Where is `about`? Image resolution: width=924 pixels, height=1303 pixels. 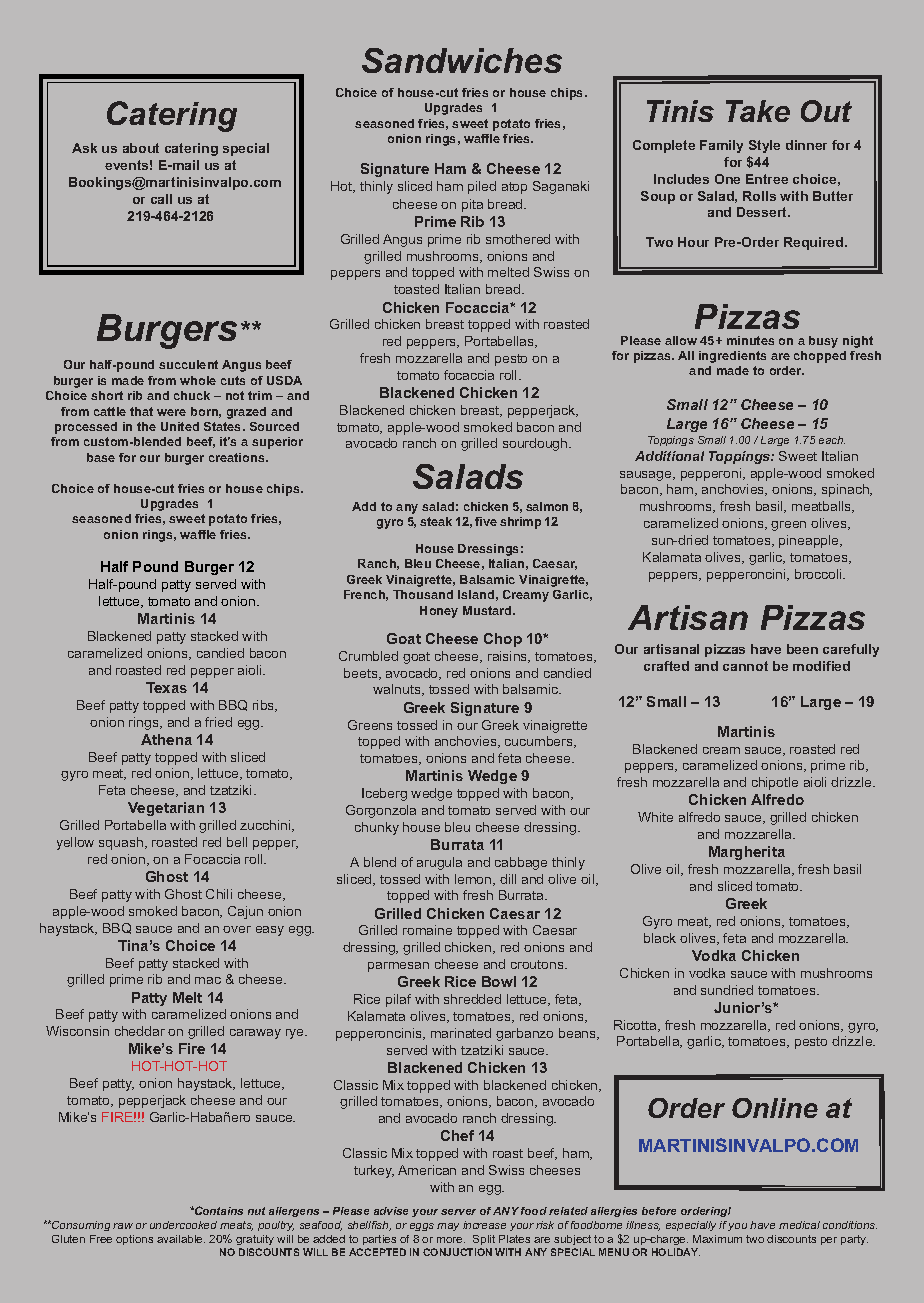 about is located at coordinates (141, 148).
